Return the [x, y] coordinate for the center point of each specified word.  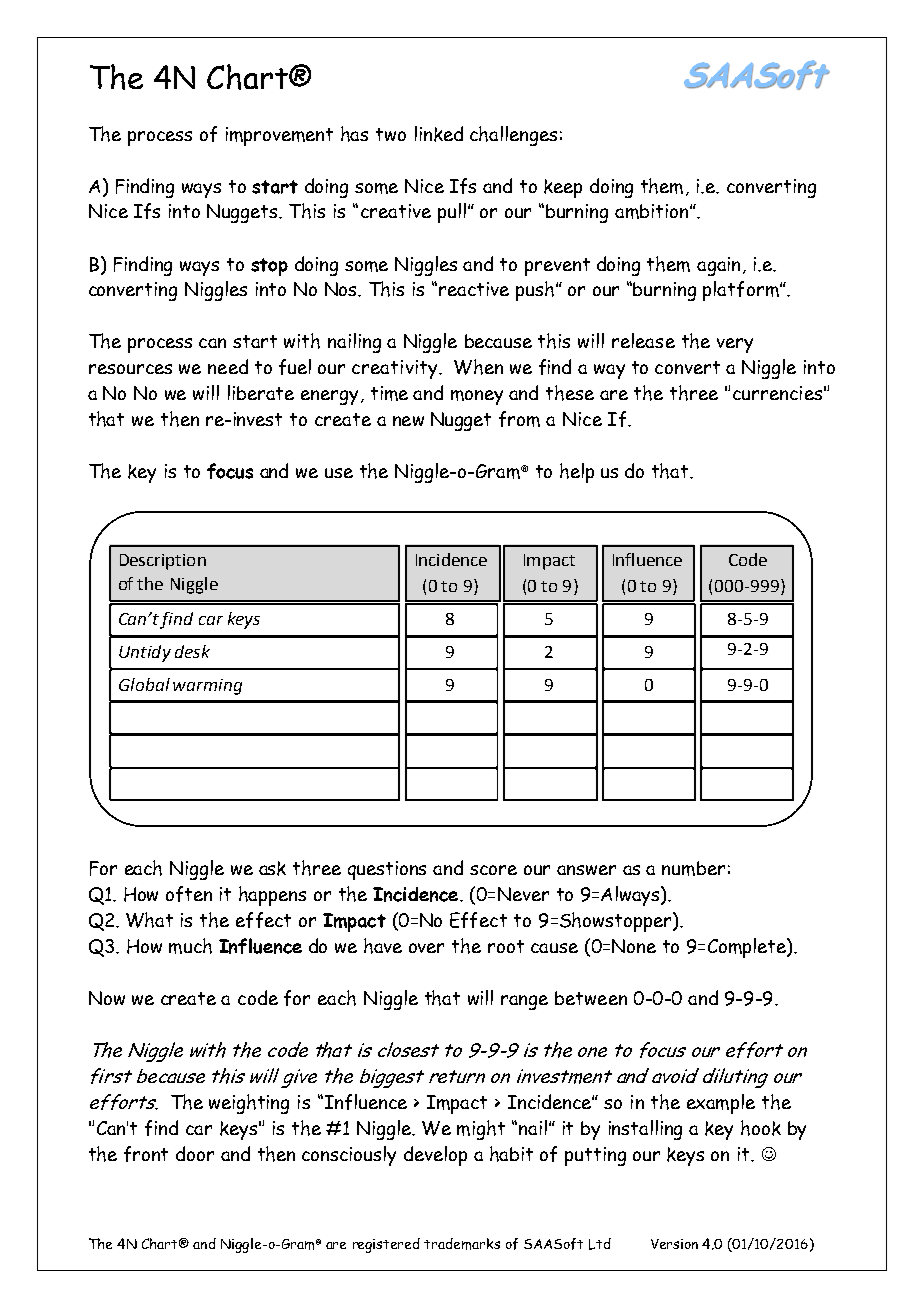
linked [439, 134]
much [190, 946]
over [426, 948]
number [693, 868]
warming [207, 687]
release [643, 340]
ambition [653, 211]
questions [387, 870]
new [408, 421]
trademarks [462, 1244]
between [591, 998]
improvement [279, 136]
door [195, 1153]
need [228, 366]
